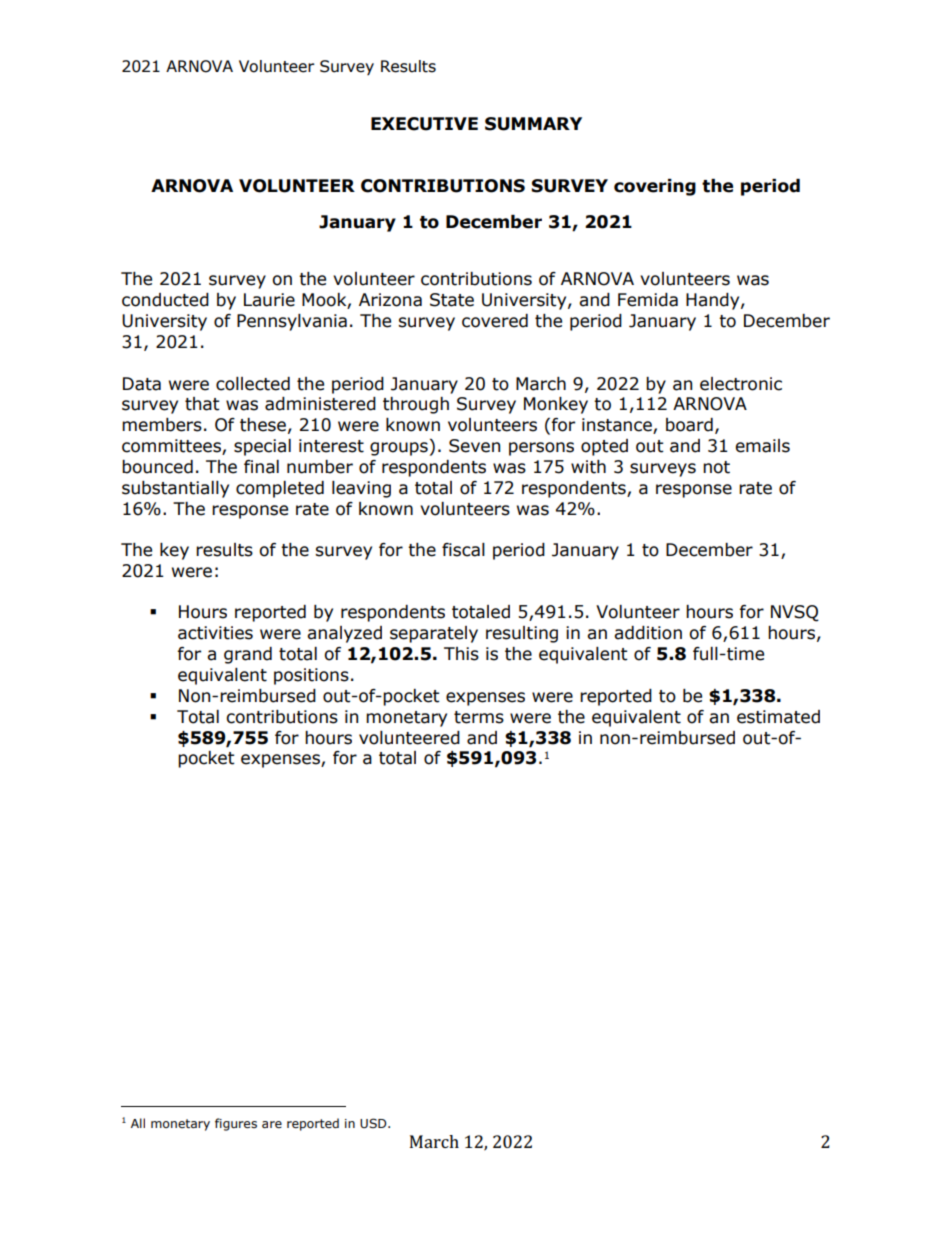 This document has height=1233, width=952. Describe the element at coordinates (655, 187) in the document. I see `covering` at that location.
